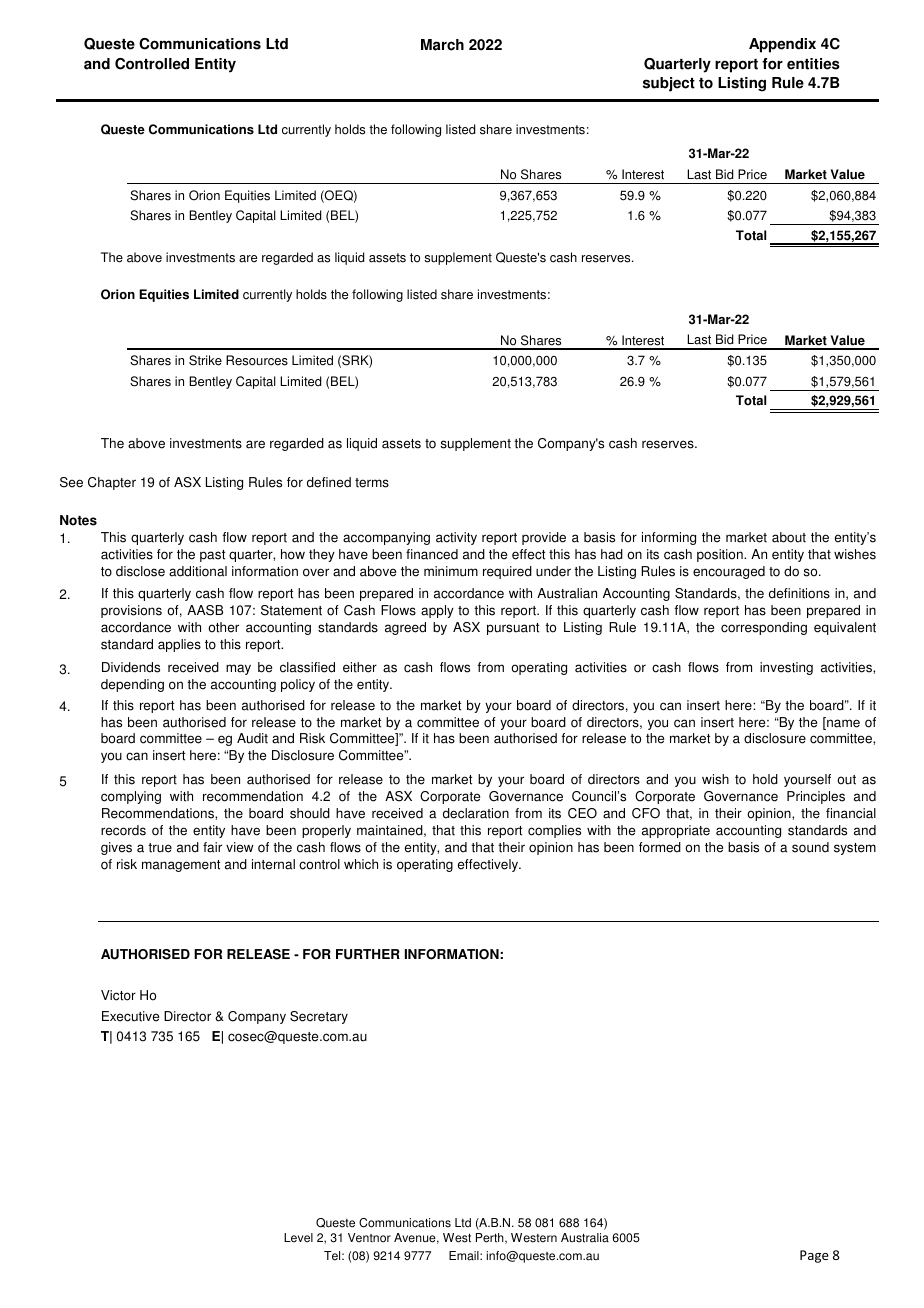 The width and height of the screenshot is (924, 1308). Describe the element at coordinates (179, 645) in the screenshot. I see `applies` at that location.
